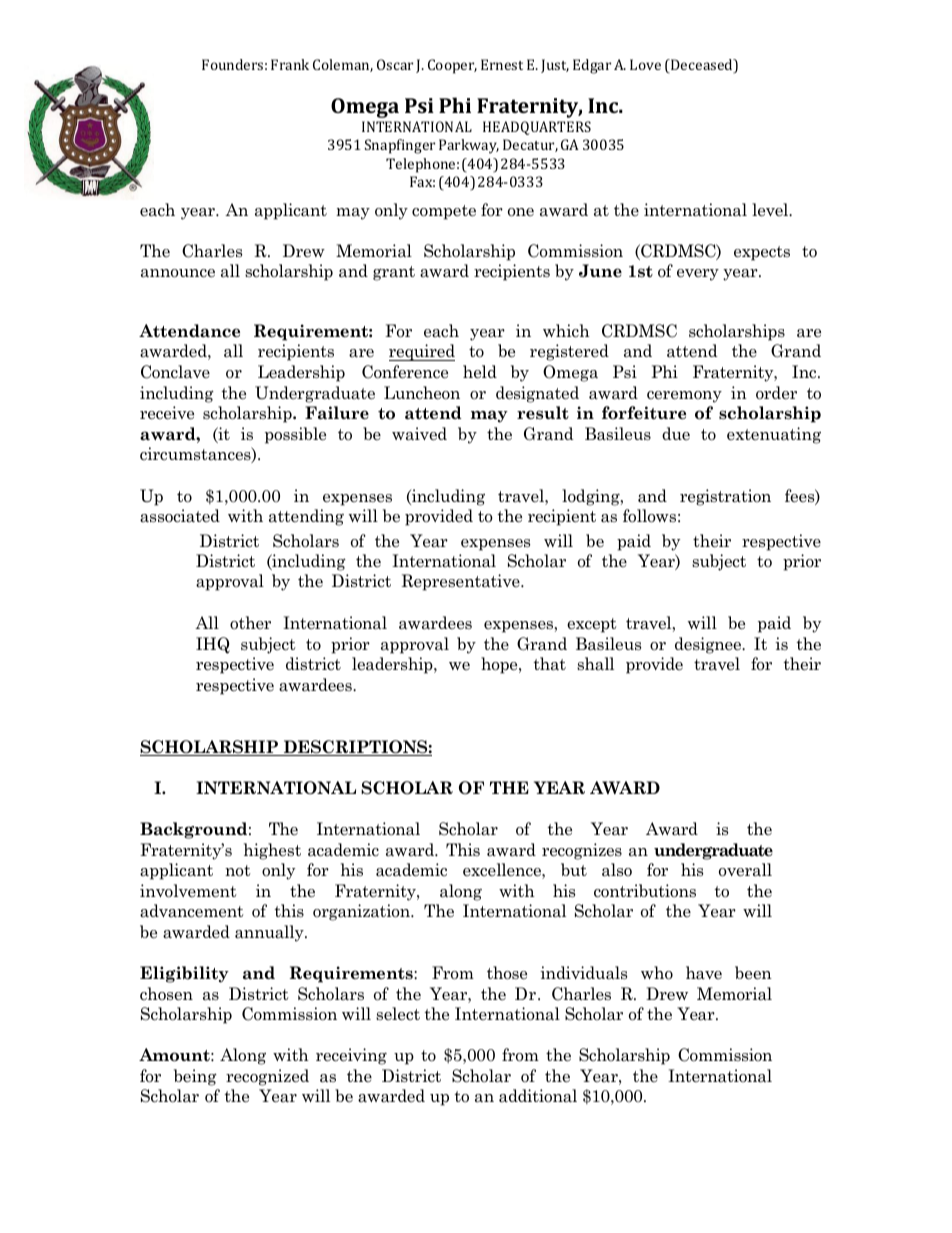  What do you see at coordinates (272, 851) in the document?
I see `highest` at bounding box center [272, 851].
